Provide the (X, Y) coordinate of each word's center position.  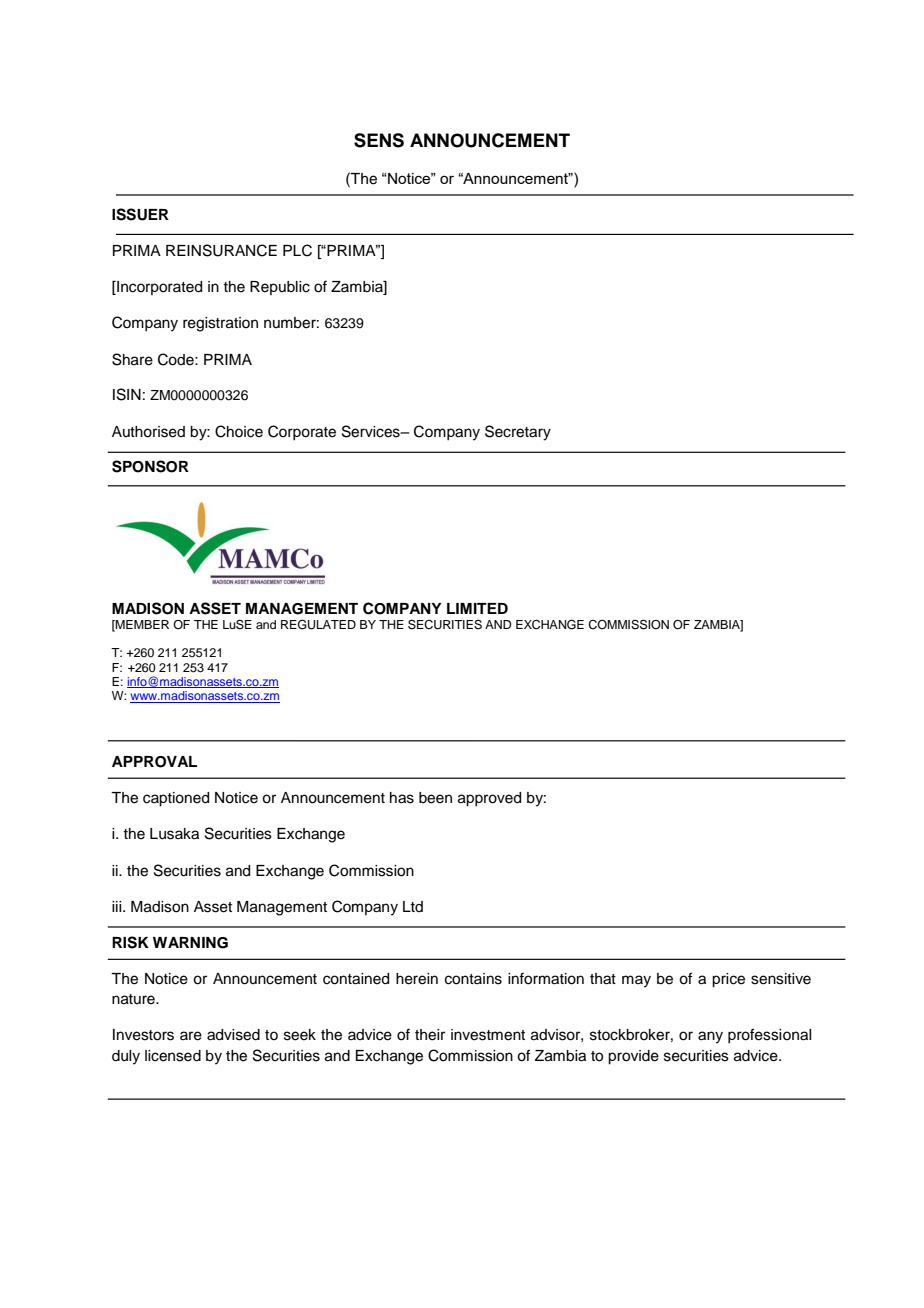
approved (489, 799)
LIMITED (477, 608)
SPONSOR (150, 466)
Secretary (518, 433)
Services (372, 431)
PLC (297, 250)
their (430, 1035)
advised (233, 1035)
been (435, 798)
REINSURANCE (221, 250)
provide (633, 1057)
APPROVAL (154, 762)
